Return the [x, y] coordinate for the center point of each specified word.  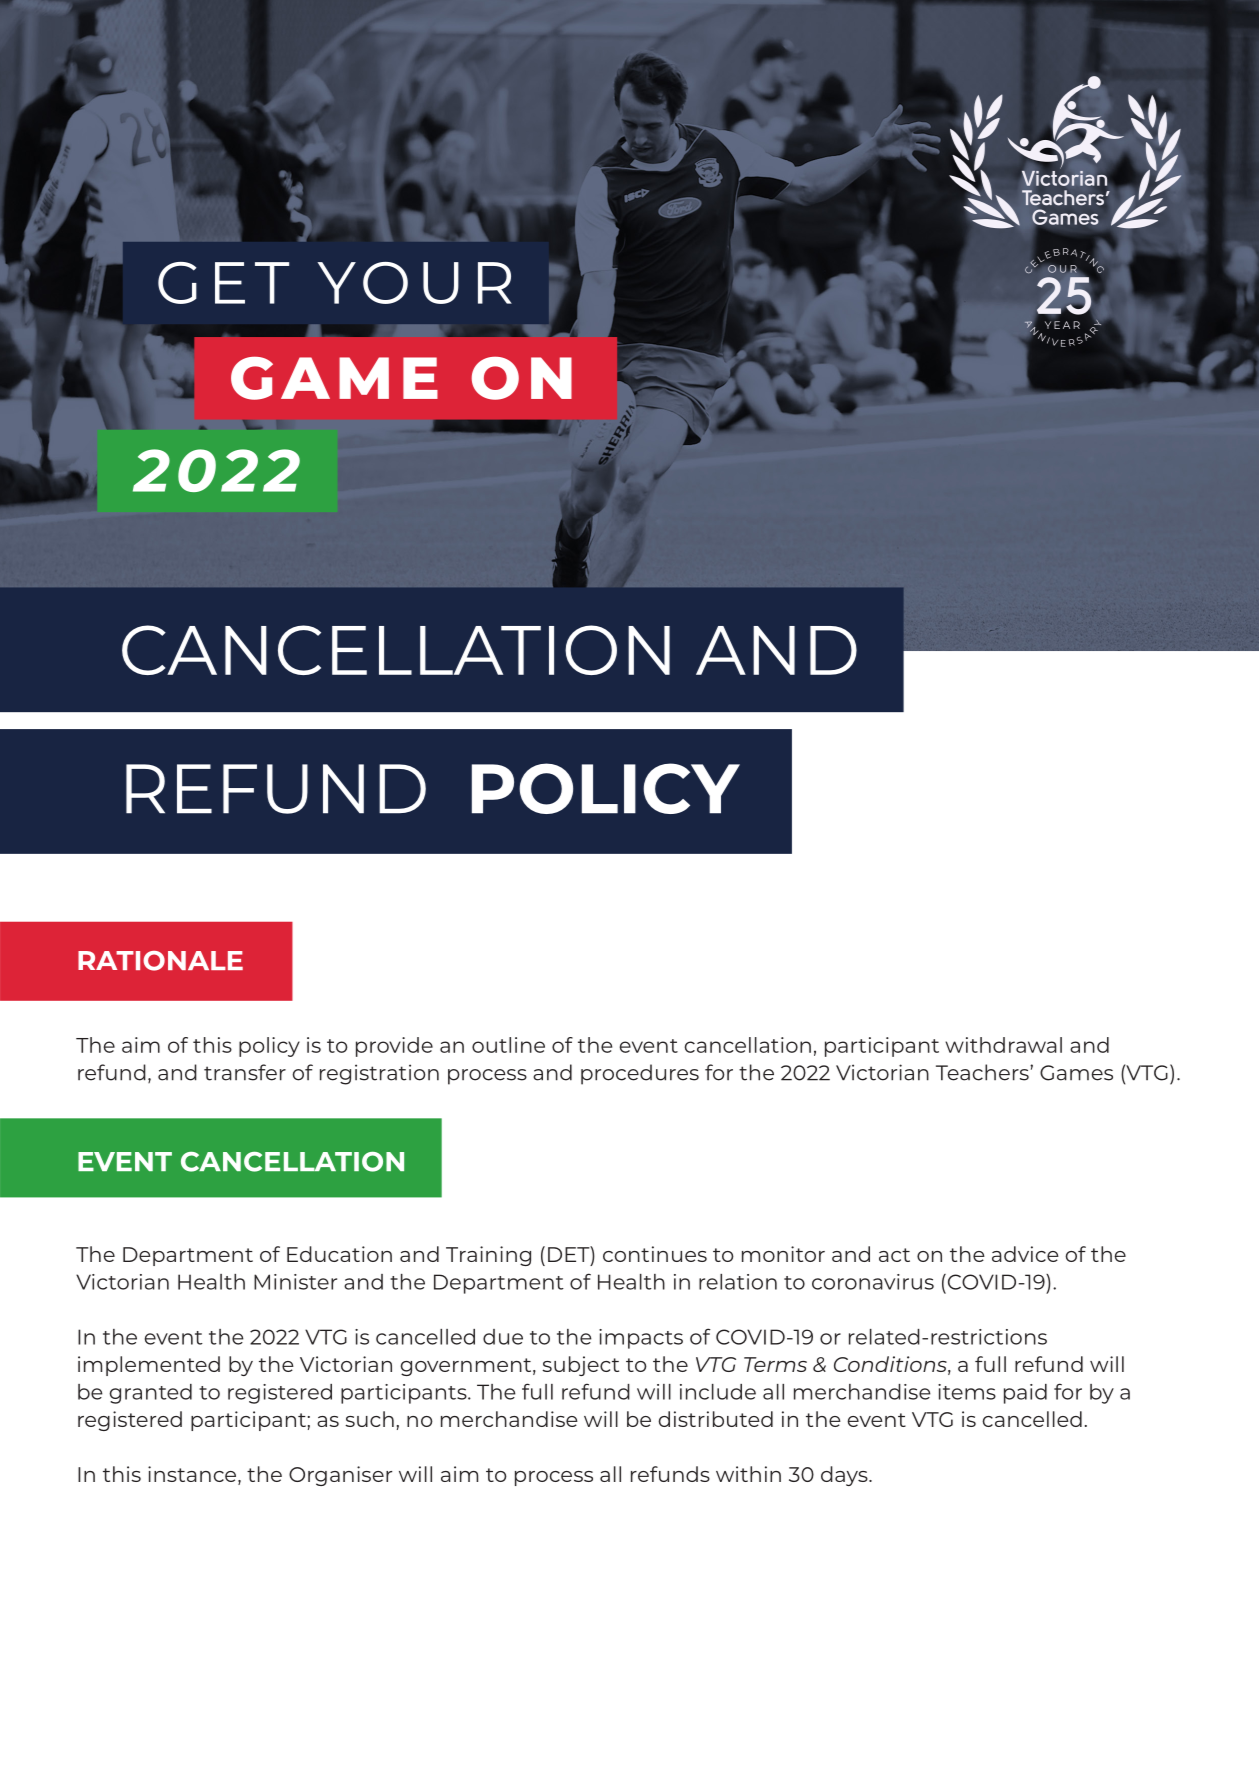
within [748, 1474]
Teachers [983, 1072]
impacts [641, 1339]
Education [339, 1254]
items [967, 1392]
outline [508, 1045]
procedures [640, 1074]
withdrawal [1003, 1045]
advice [1025, 1254]
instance [193, 1475]
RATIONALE [160, 961]
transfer [245, 1072]
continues [655, 1254]
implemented [149, 1366]
